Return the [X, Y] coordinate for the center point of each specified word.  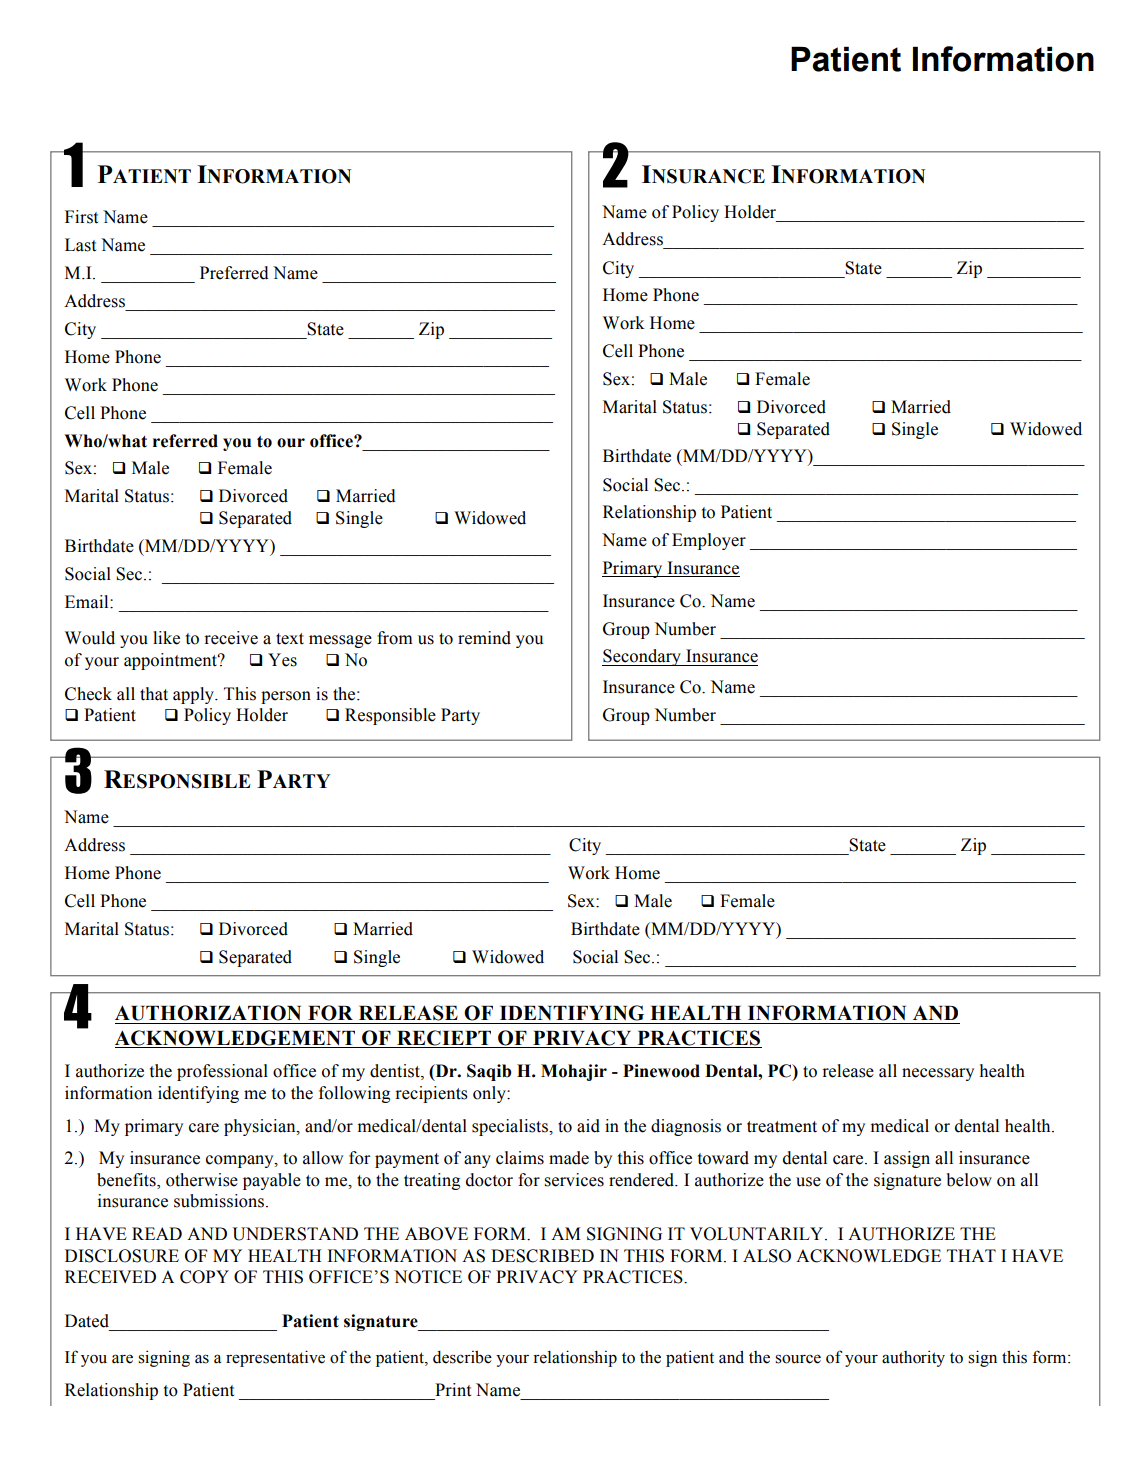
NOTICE [428, 1277]
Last [80, 245]
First [81, 217]
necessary [938, 1074]
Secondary [642, 657]
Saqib [489, 1072]
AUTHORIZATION [208, 1013]
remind [484, 638]
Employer [709, 541]
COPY [204, 1277]
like [166, 638]
